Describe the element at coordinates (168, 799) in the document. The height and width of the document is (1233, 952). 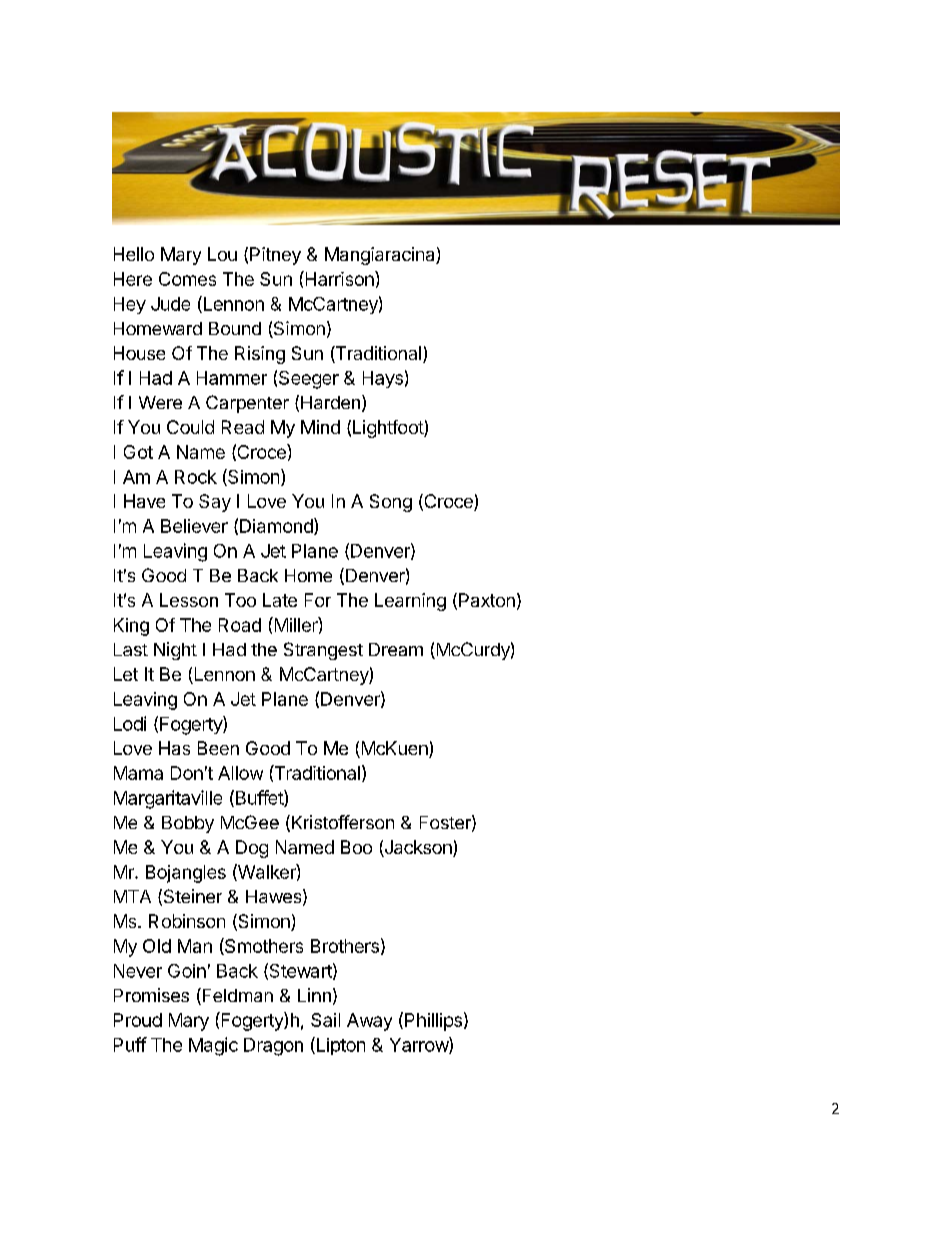
I see `Margaritaville` at that location.
